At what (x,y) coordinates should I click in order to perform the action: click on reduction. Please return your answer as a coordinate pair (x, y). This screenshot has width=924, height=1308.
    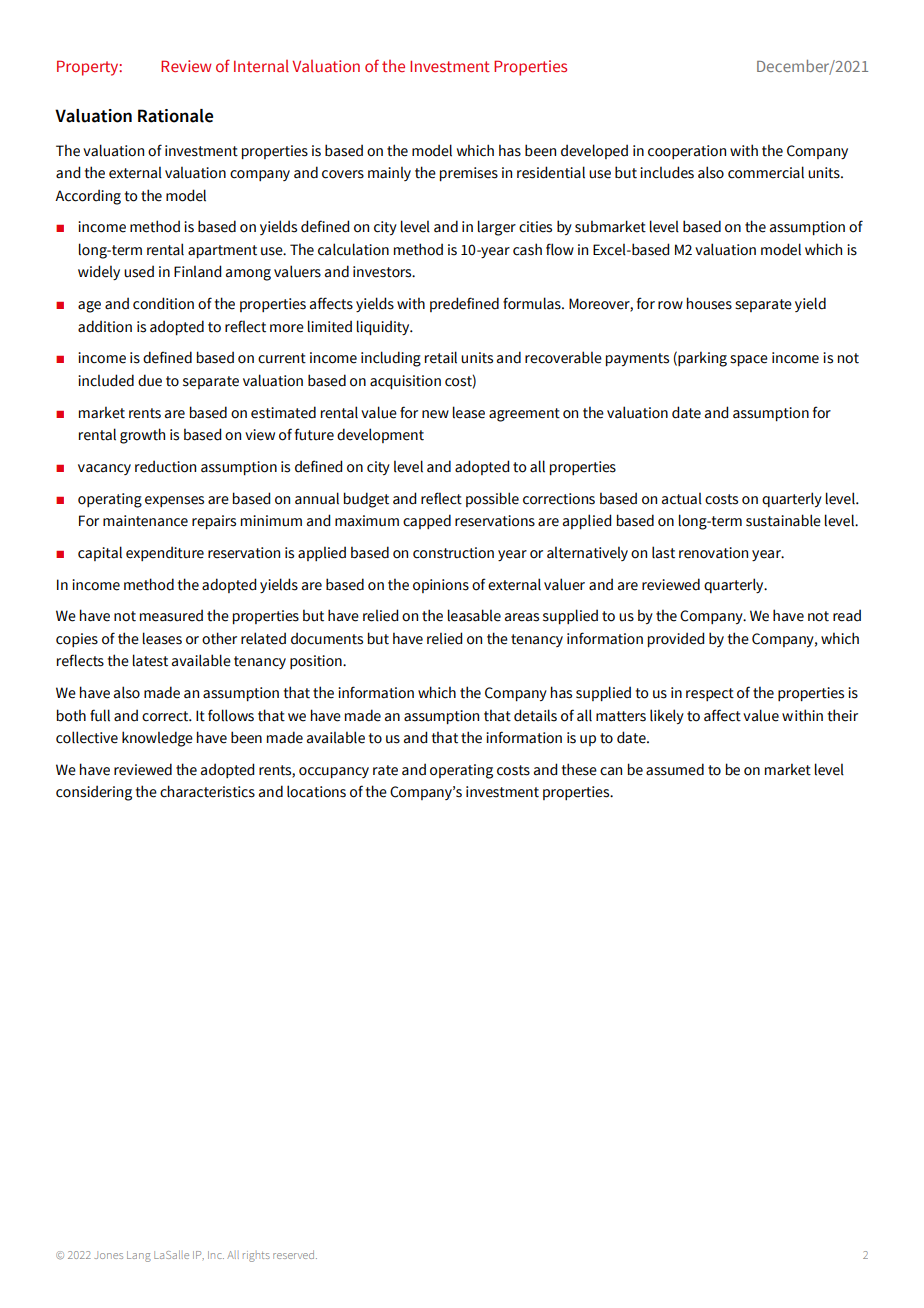
    Looking at the image, I should click on (165, 466).
